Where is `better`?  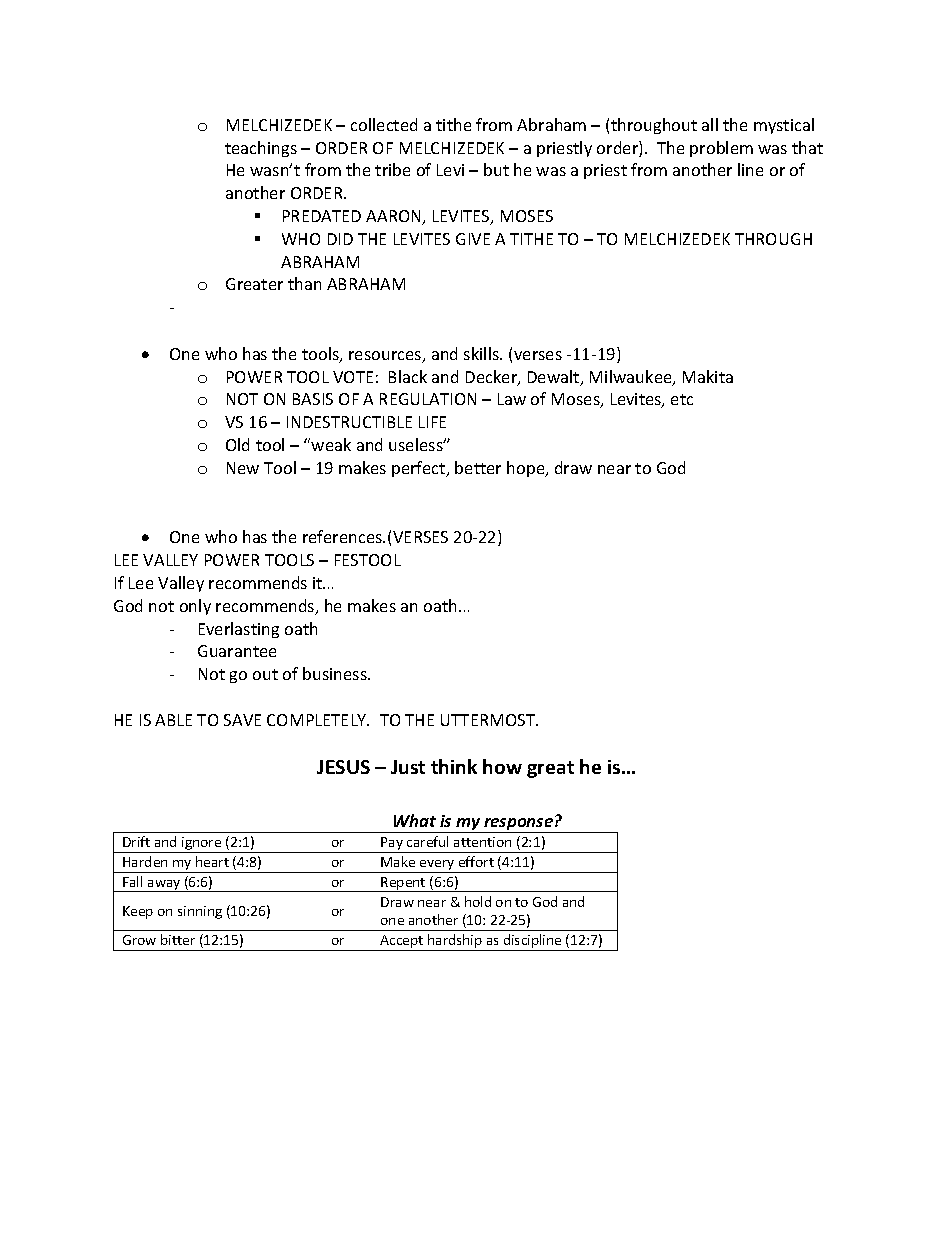 better is located at coordinates (478, 467).
